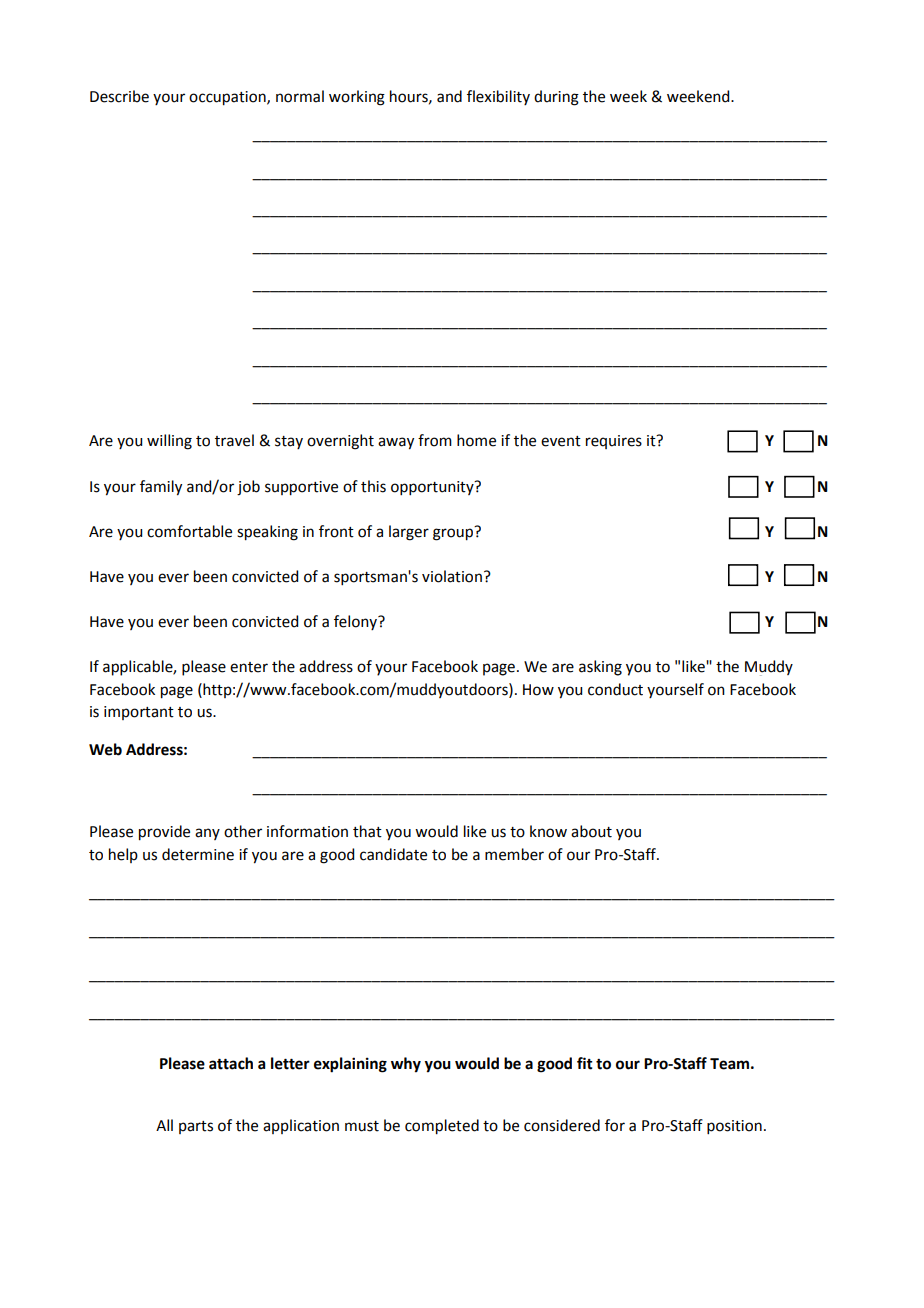 This screenshot has height=1308, width=924. What do you see at coordinates (119, 96) in the screenshot?
I see `Describe` at bounding box center [119, 96].
